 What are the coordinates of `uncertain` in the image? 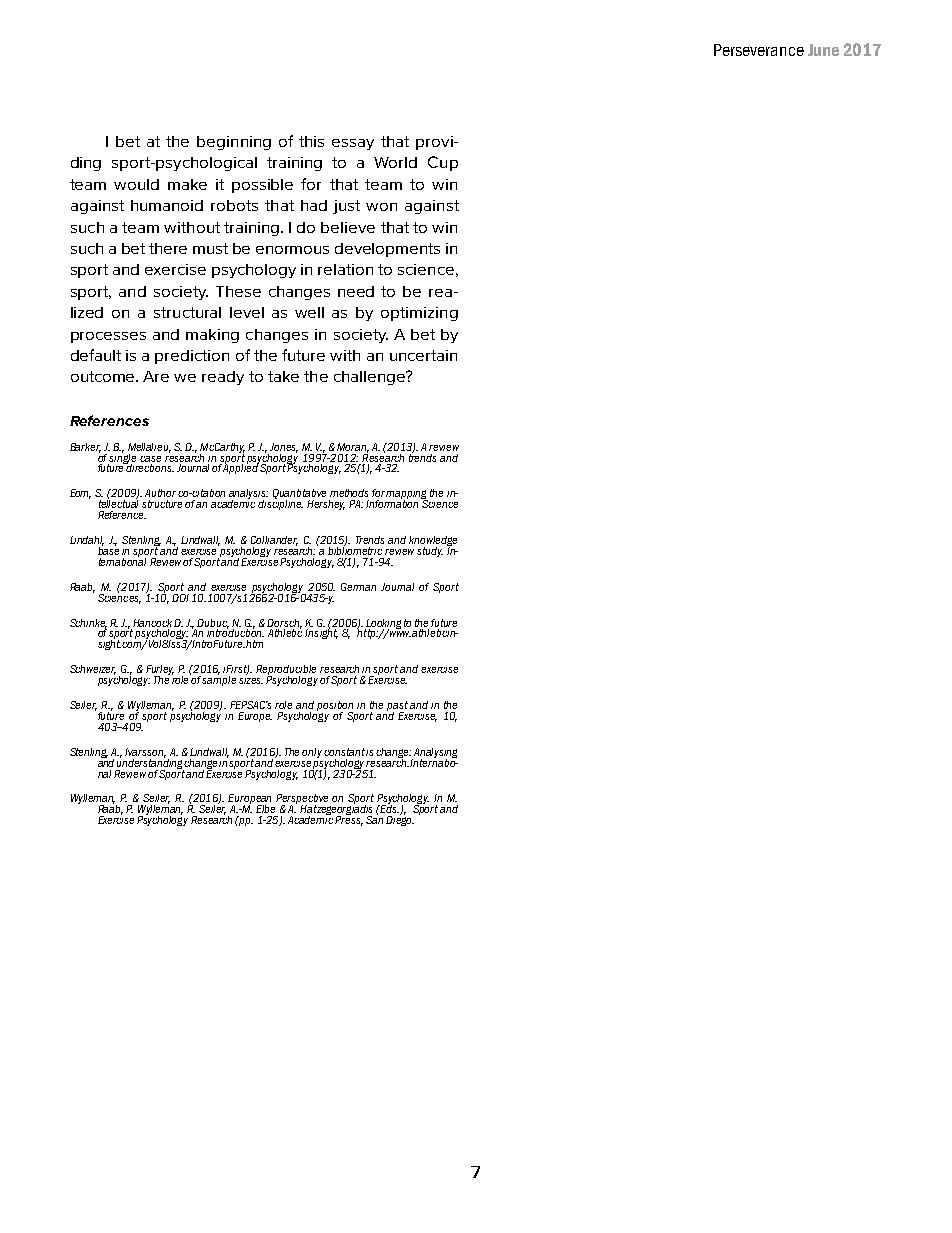 It's located at (423, 355).
